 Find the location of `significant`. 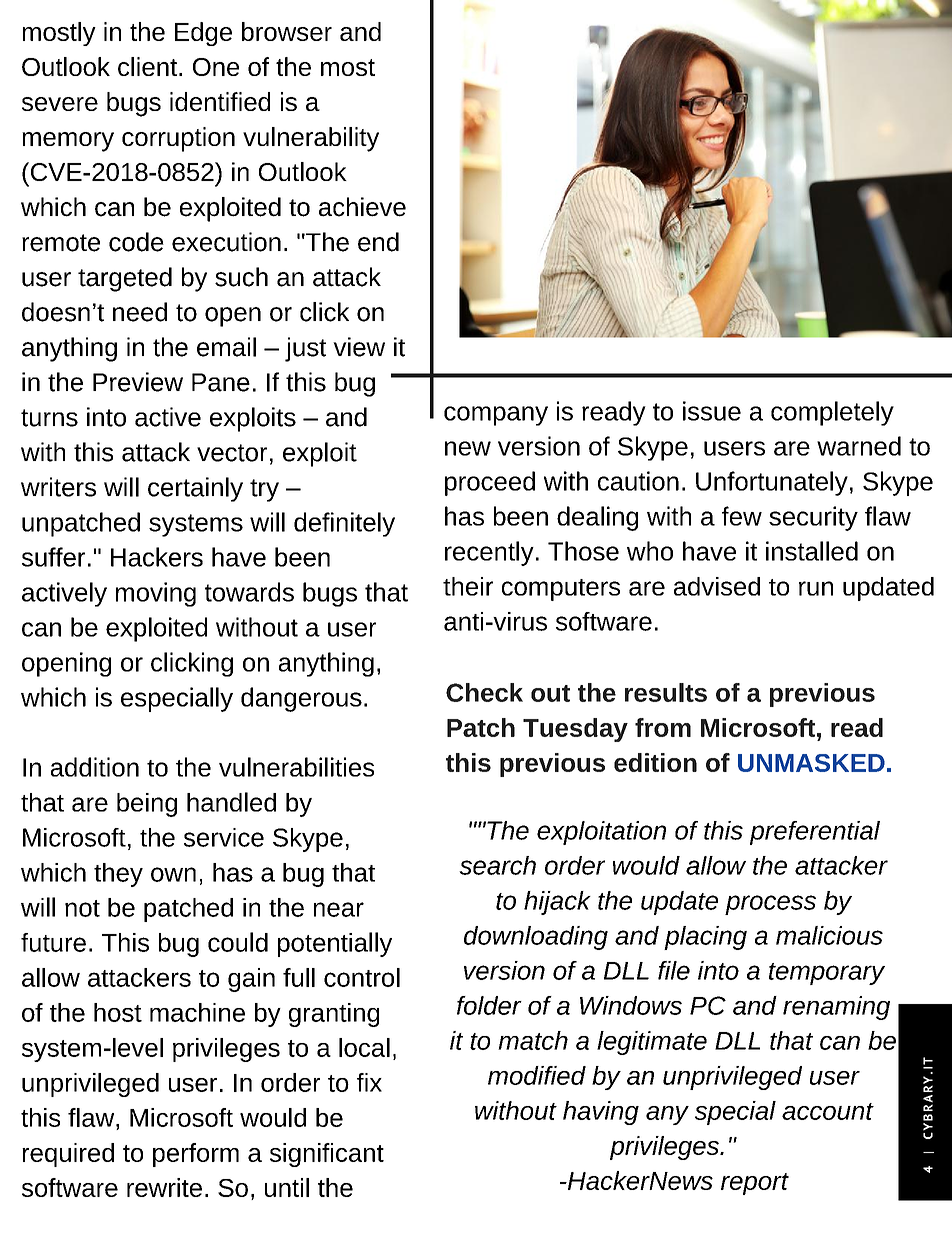

significant is located at coordinates (327, 1155).
